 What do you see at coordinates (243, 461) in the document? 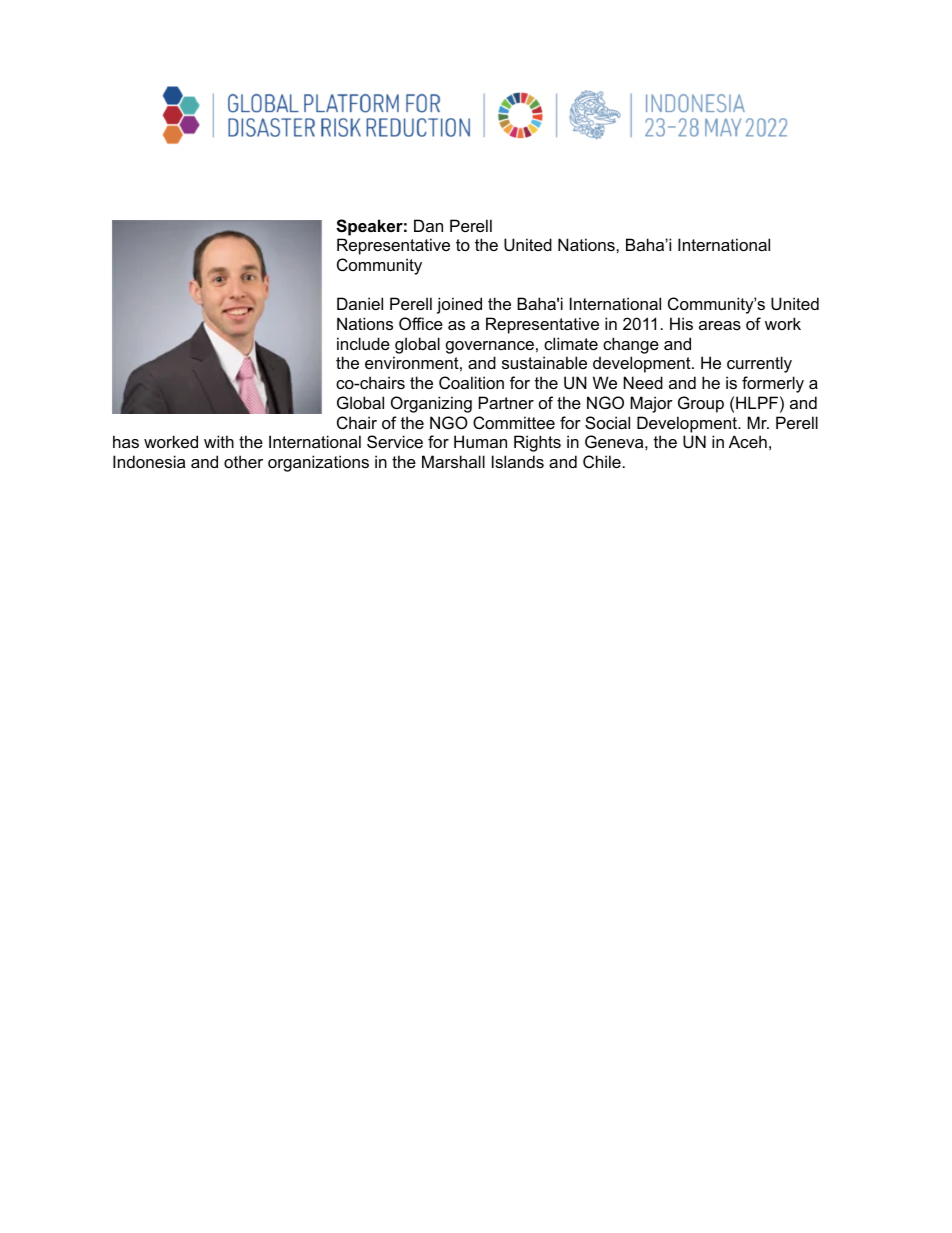
I see `other` at bounding box center [243, 461].
